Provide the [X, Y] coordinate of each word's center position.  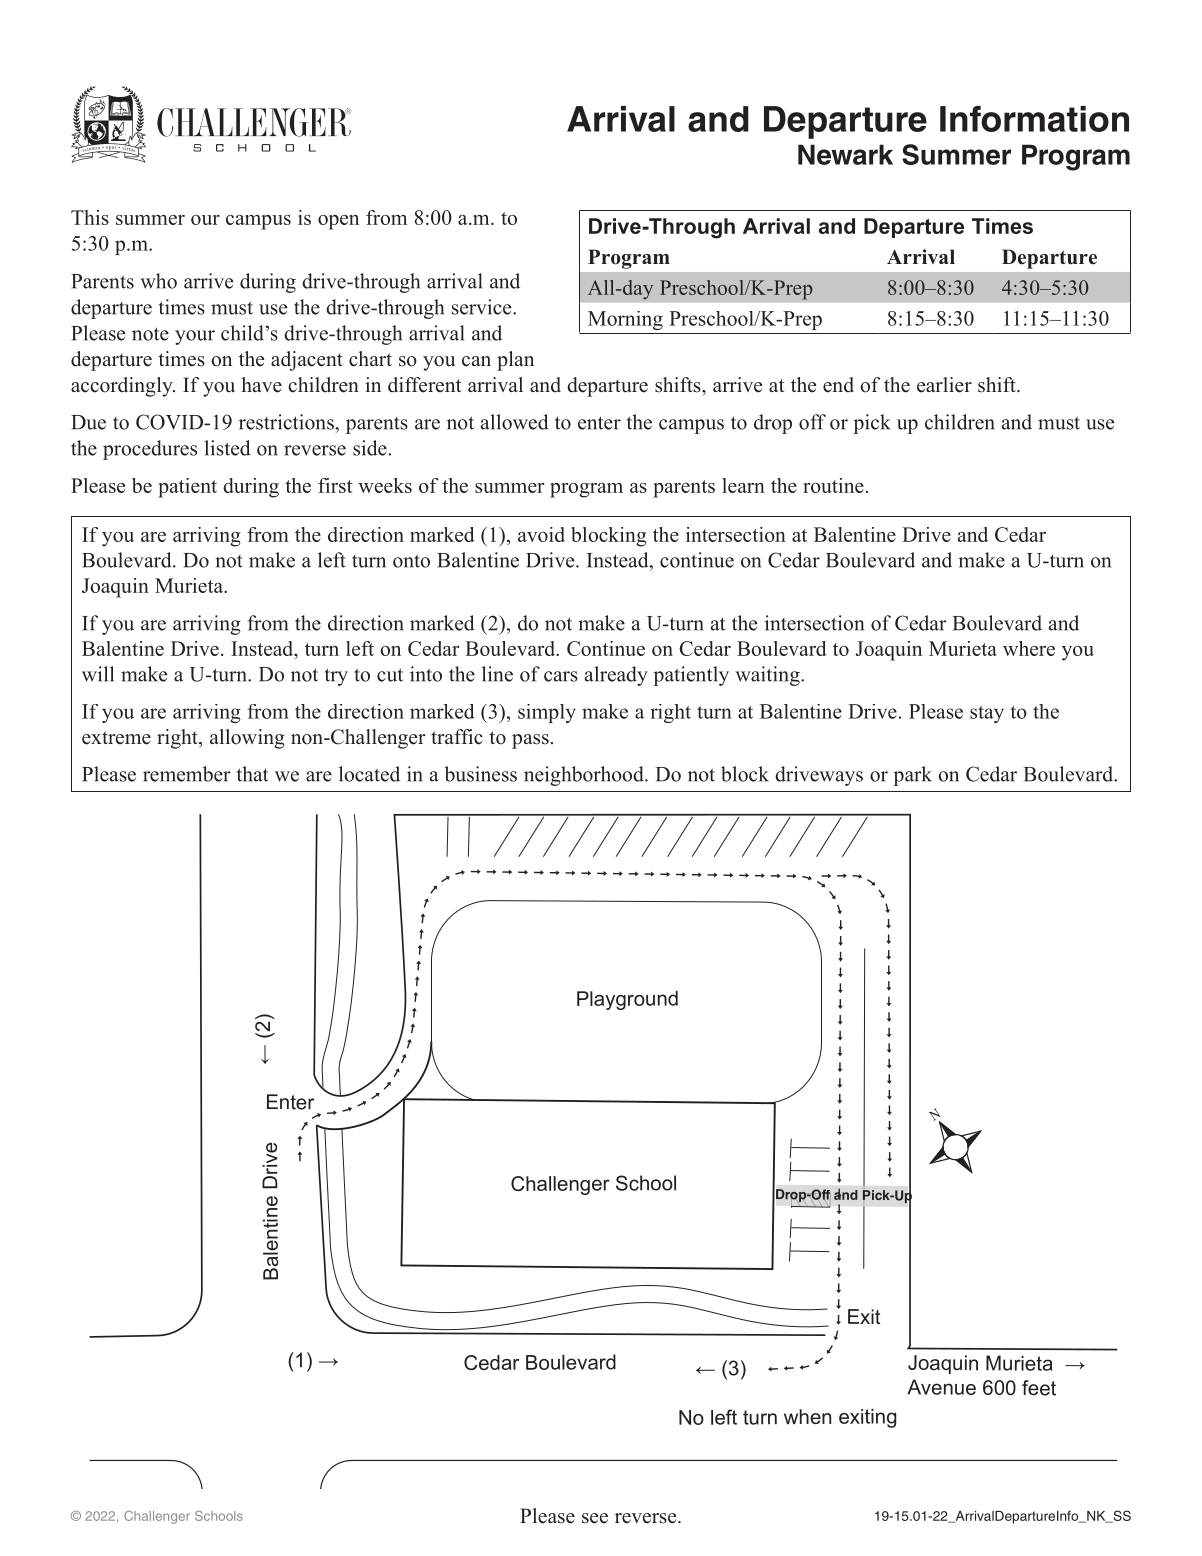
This [90, 217]
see [595, 1518]
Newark [845, 154]
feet [1039, 1388]
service [483, 307]
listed [227, 448]
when [807, 1417]
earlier [944, 385]
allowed [515, 422]
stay [987, 714]
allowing [247, 739]
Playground [627, 1000]
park [912, 776]
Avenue [941, 1387]
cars [561, 676]
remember [187, 774]
